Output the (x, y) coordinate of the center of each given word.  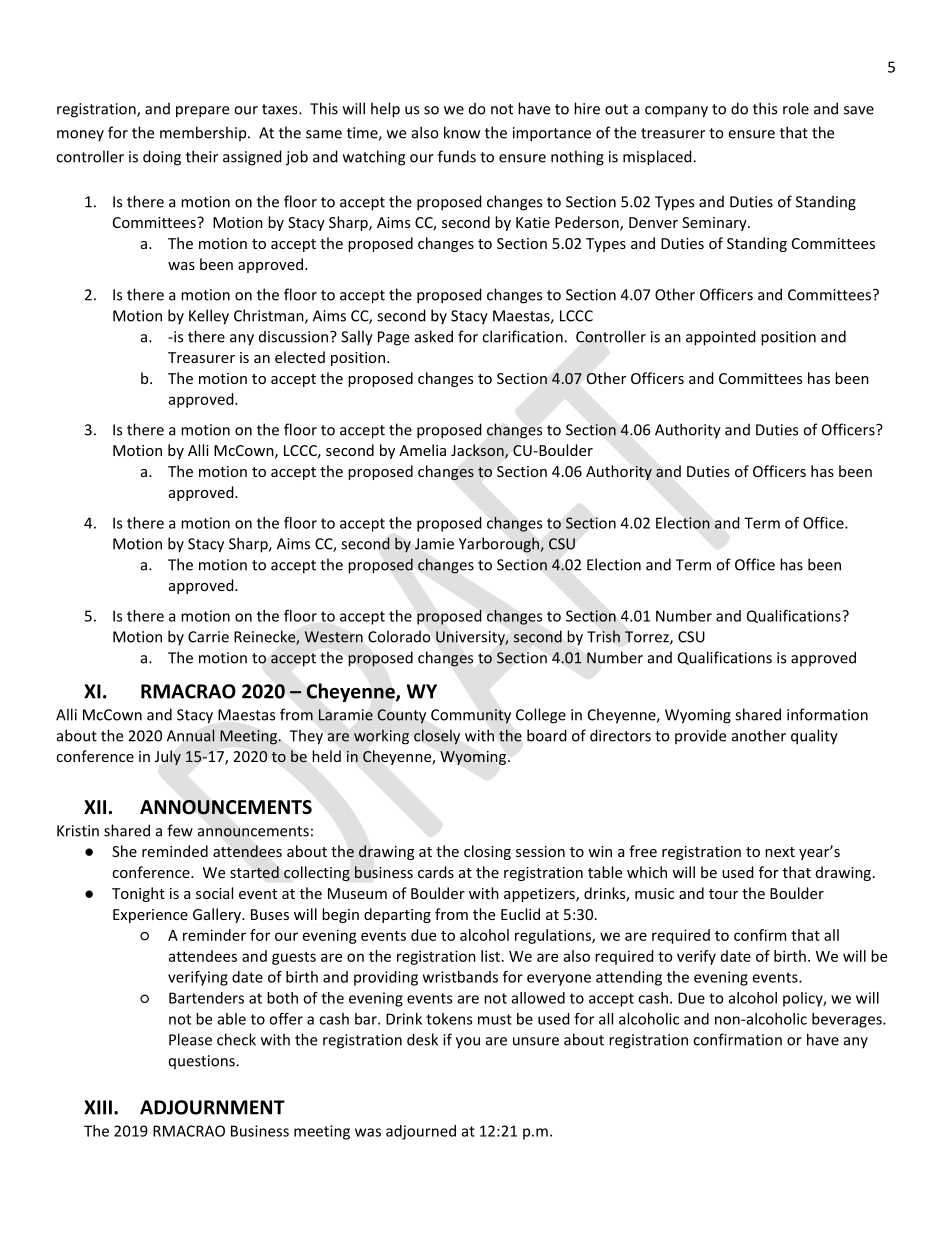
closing (487, 852)
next (780, 852)
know (462, 132)
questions (203, 1062)
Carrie (208, 637)
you (468, 1043)
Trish (603, 636)
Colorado (399, 636)
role (796, 108)
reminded (175, 851)
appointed (721, 338)
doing (162, 158)
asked (434, 336)
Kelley (209, 317)
